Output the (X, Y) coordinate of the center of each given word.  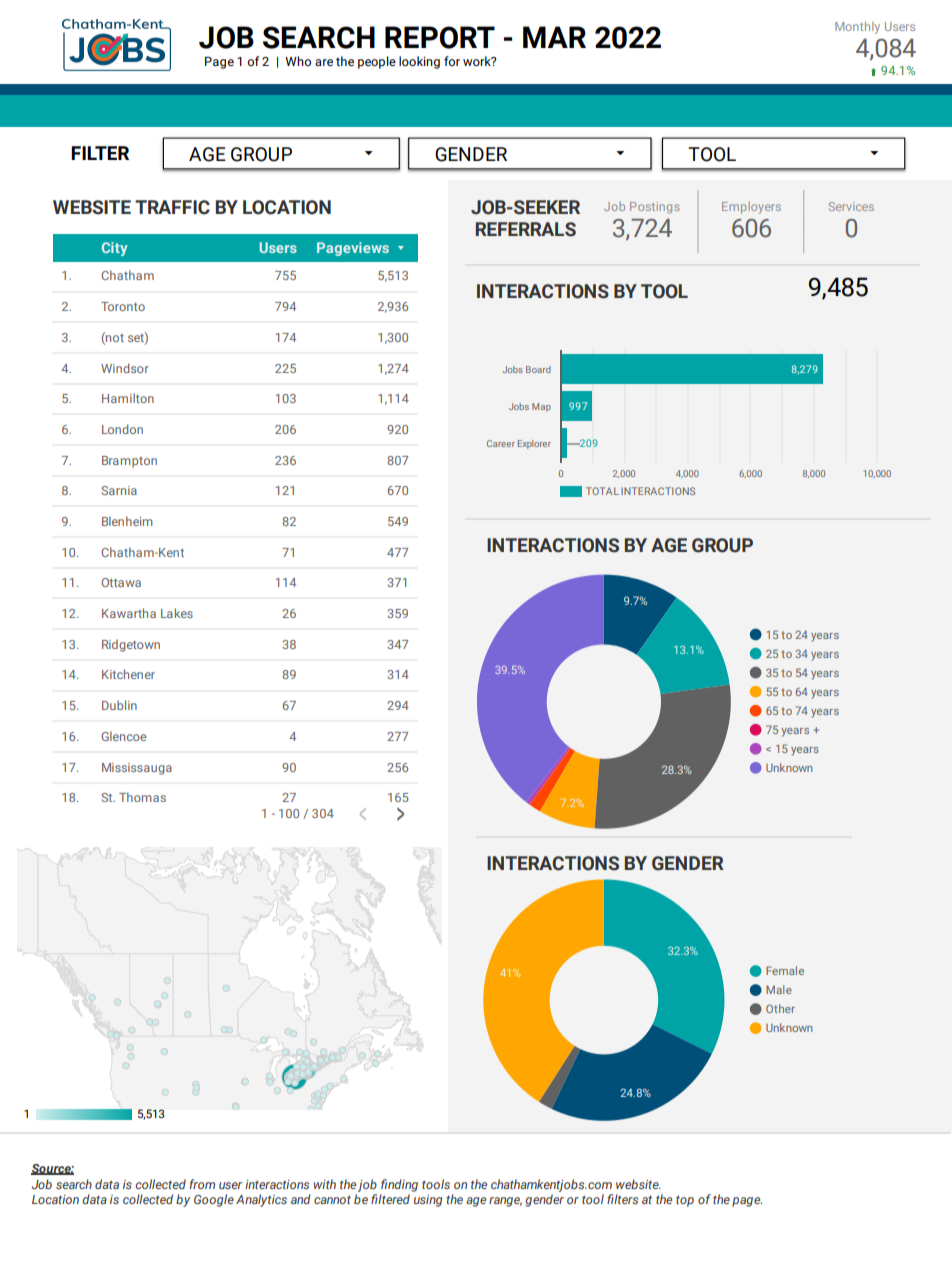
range (505, 1202)
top (685, 1201)
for (452, 61)
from (202, 1184)
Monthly (857, 27)
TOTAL (602, 491)
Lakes (177, 613)
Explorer (534, 444)
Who (298, 61)
